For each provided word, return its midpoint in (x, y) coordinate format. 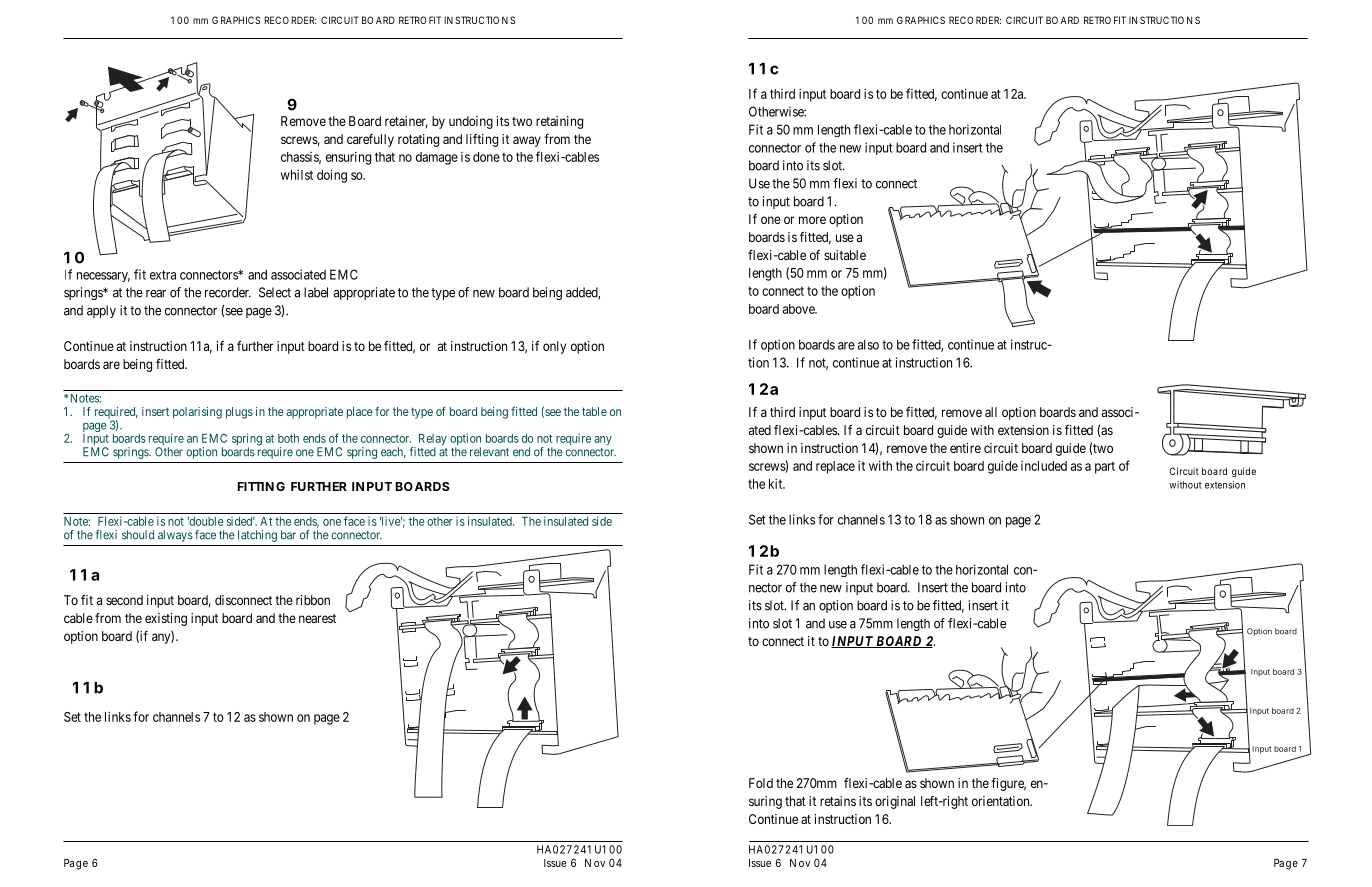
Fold (761, 783)
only (554, 347)
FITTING (261, 486)
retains (838, 801)
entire (965, 448)
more (812, 220)
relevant (489, 452)
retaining (559, 122)
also (868, 344)
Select (275, 292)
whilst (297, 175)
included (1044, 466)
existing (166, 619)
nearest (317, 618)
